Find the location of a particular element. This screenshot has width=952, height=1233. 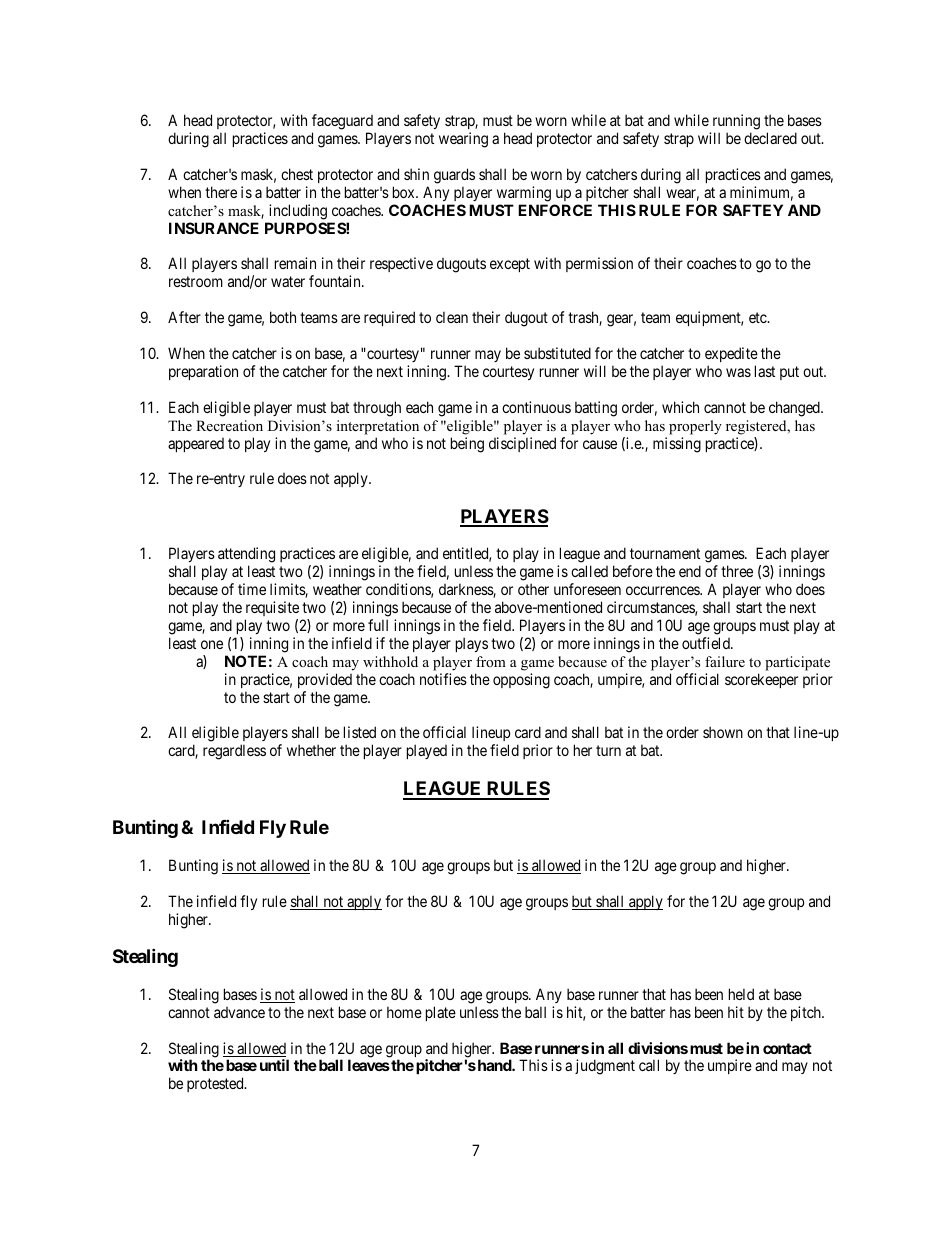

guards is located at coordinates (454, 176).
